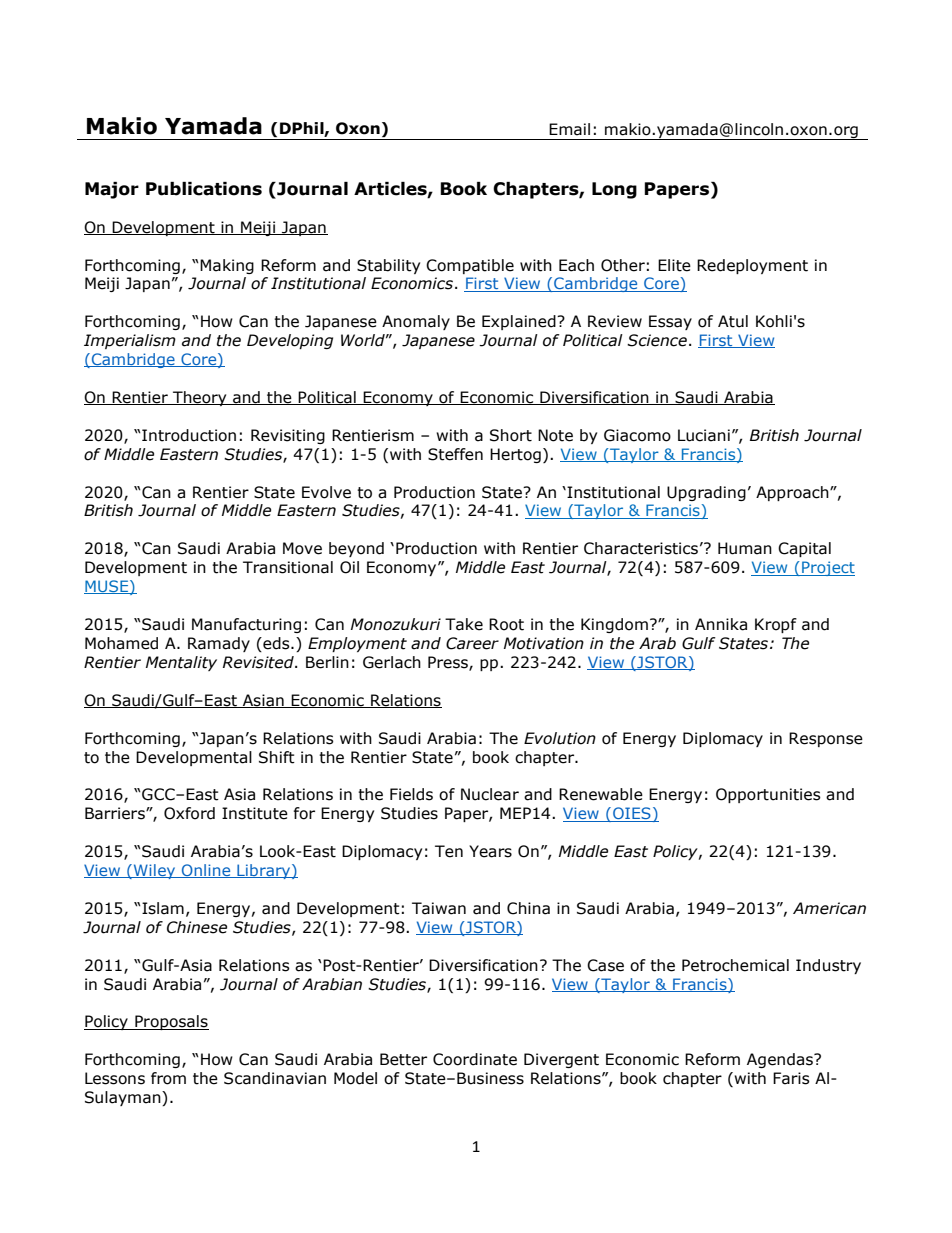  I want to click on Annika, so click(721, 624).
